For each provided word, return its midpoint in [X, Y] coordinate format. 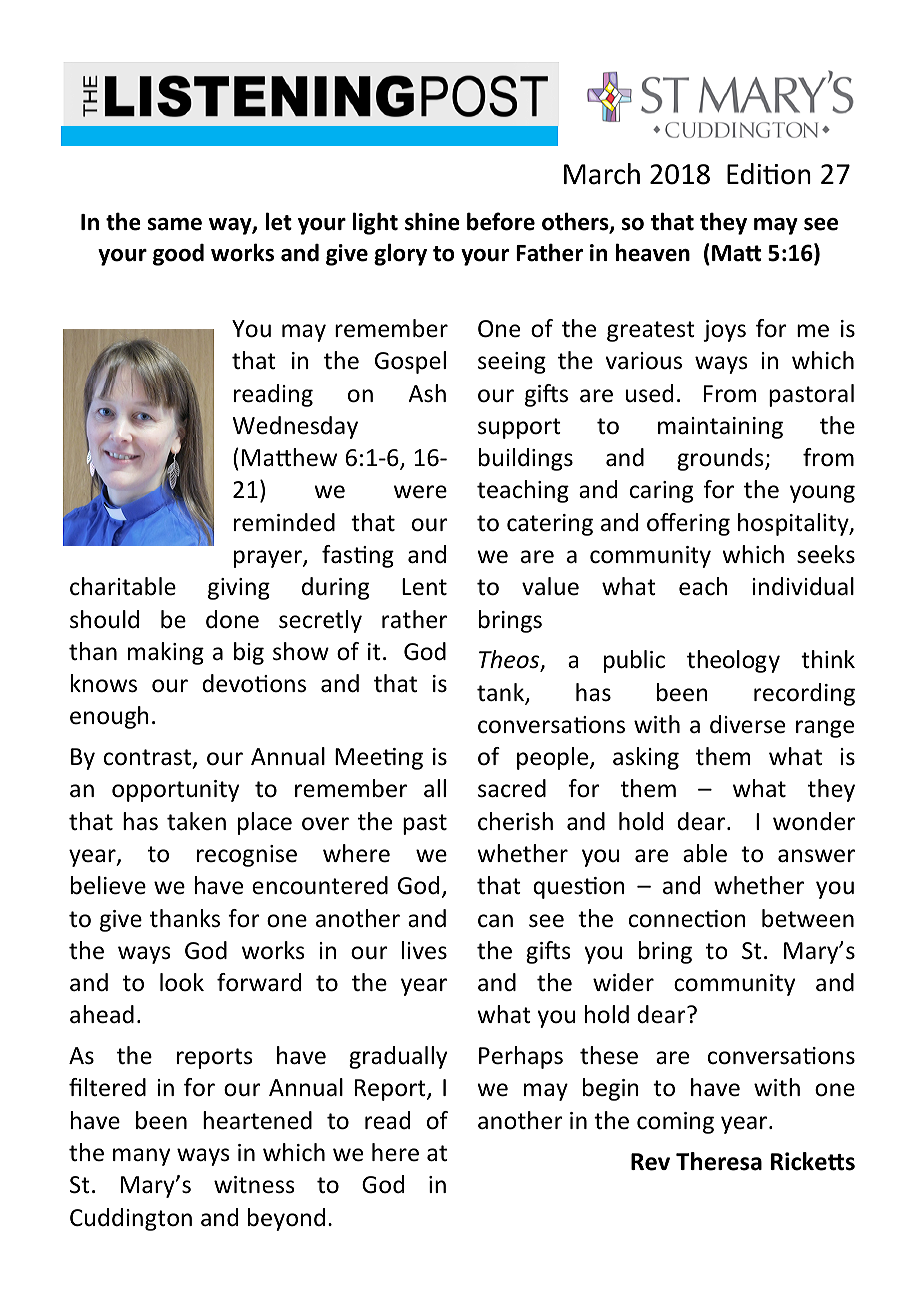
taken [196, 821]
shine [432, 221]
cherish [515, 821]
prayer [269, 559]
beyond [286, 1219]
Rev [650, 1162]
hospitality [794, 524]
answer [816, 856]
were [420, 492]
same [175, 224]
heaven [652, 252]
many [141, 1157]
